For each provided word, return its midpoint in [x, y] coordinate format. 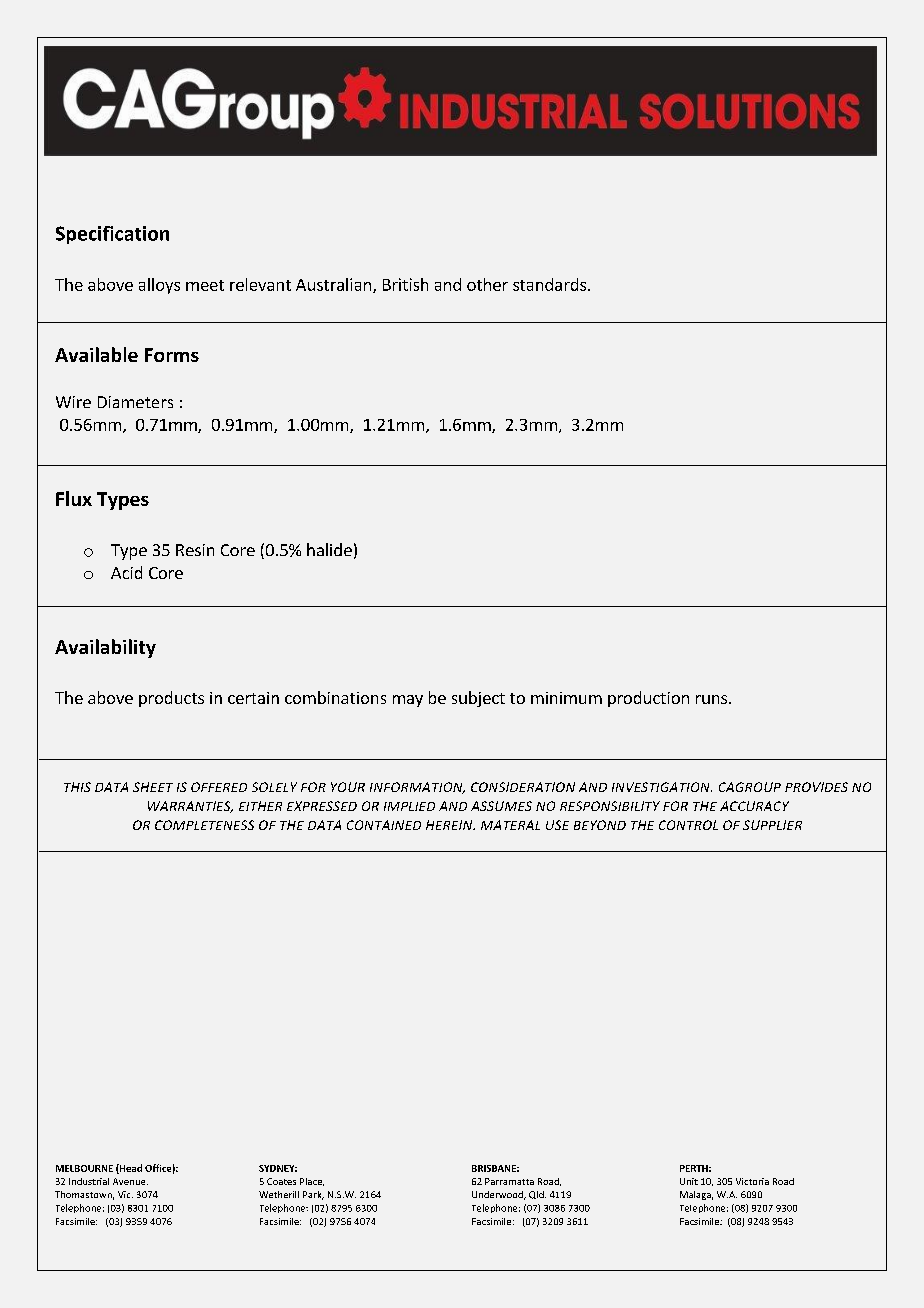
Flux [74, 498]
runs [713, 699]
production [648, 699]
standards [551, 284]
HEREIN [450, 825]
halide [329, 549]
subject [478, 699]
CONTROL [688, 825]
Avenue [130, 1181]
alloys [159, 286]
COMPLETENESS [204, 825]
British [405, 284]
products [171, 699]
